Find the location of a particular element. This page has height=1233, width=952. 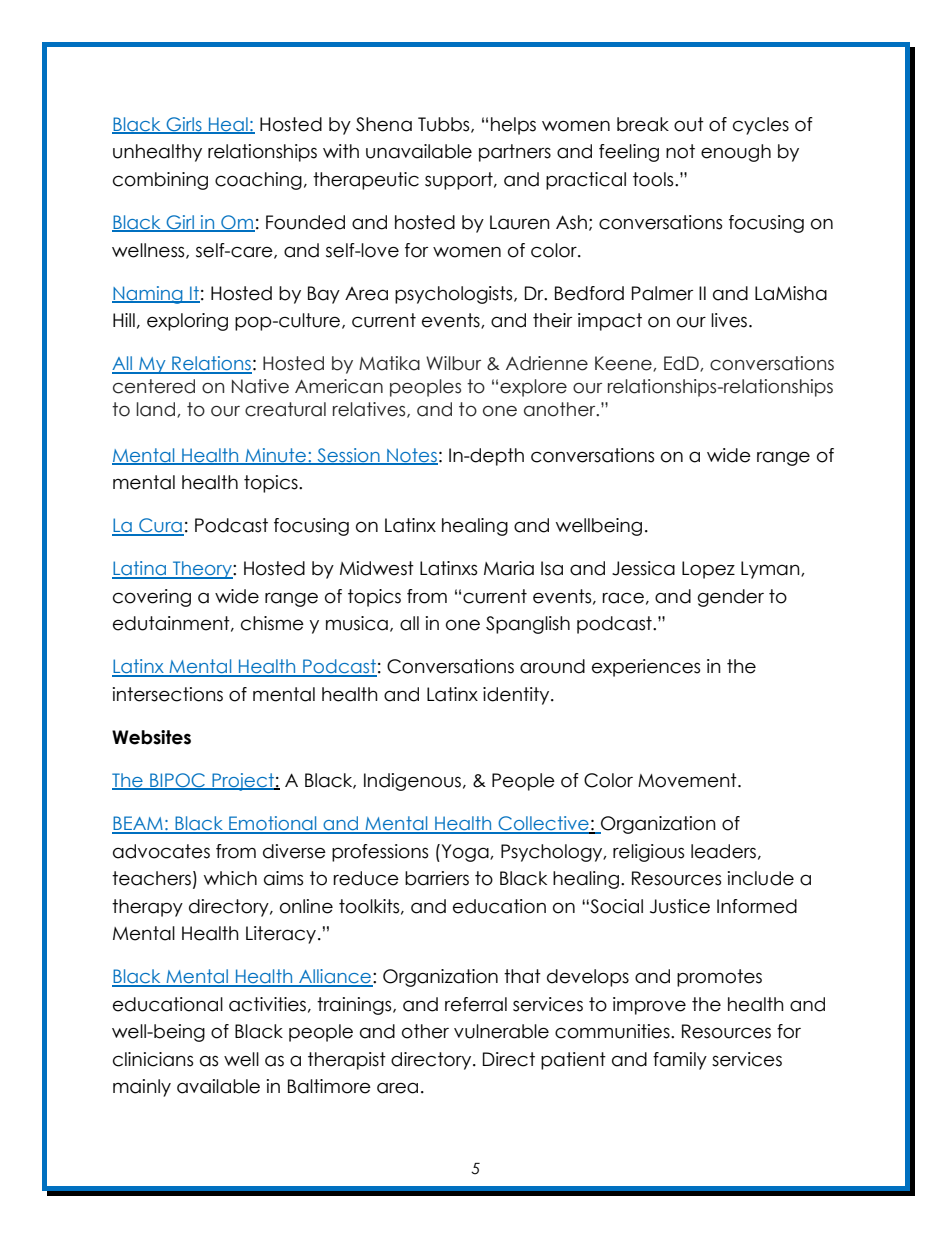

Keene is located at coordinates (624, 364).
